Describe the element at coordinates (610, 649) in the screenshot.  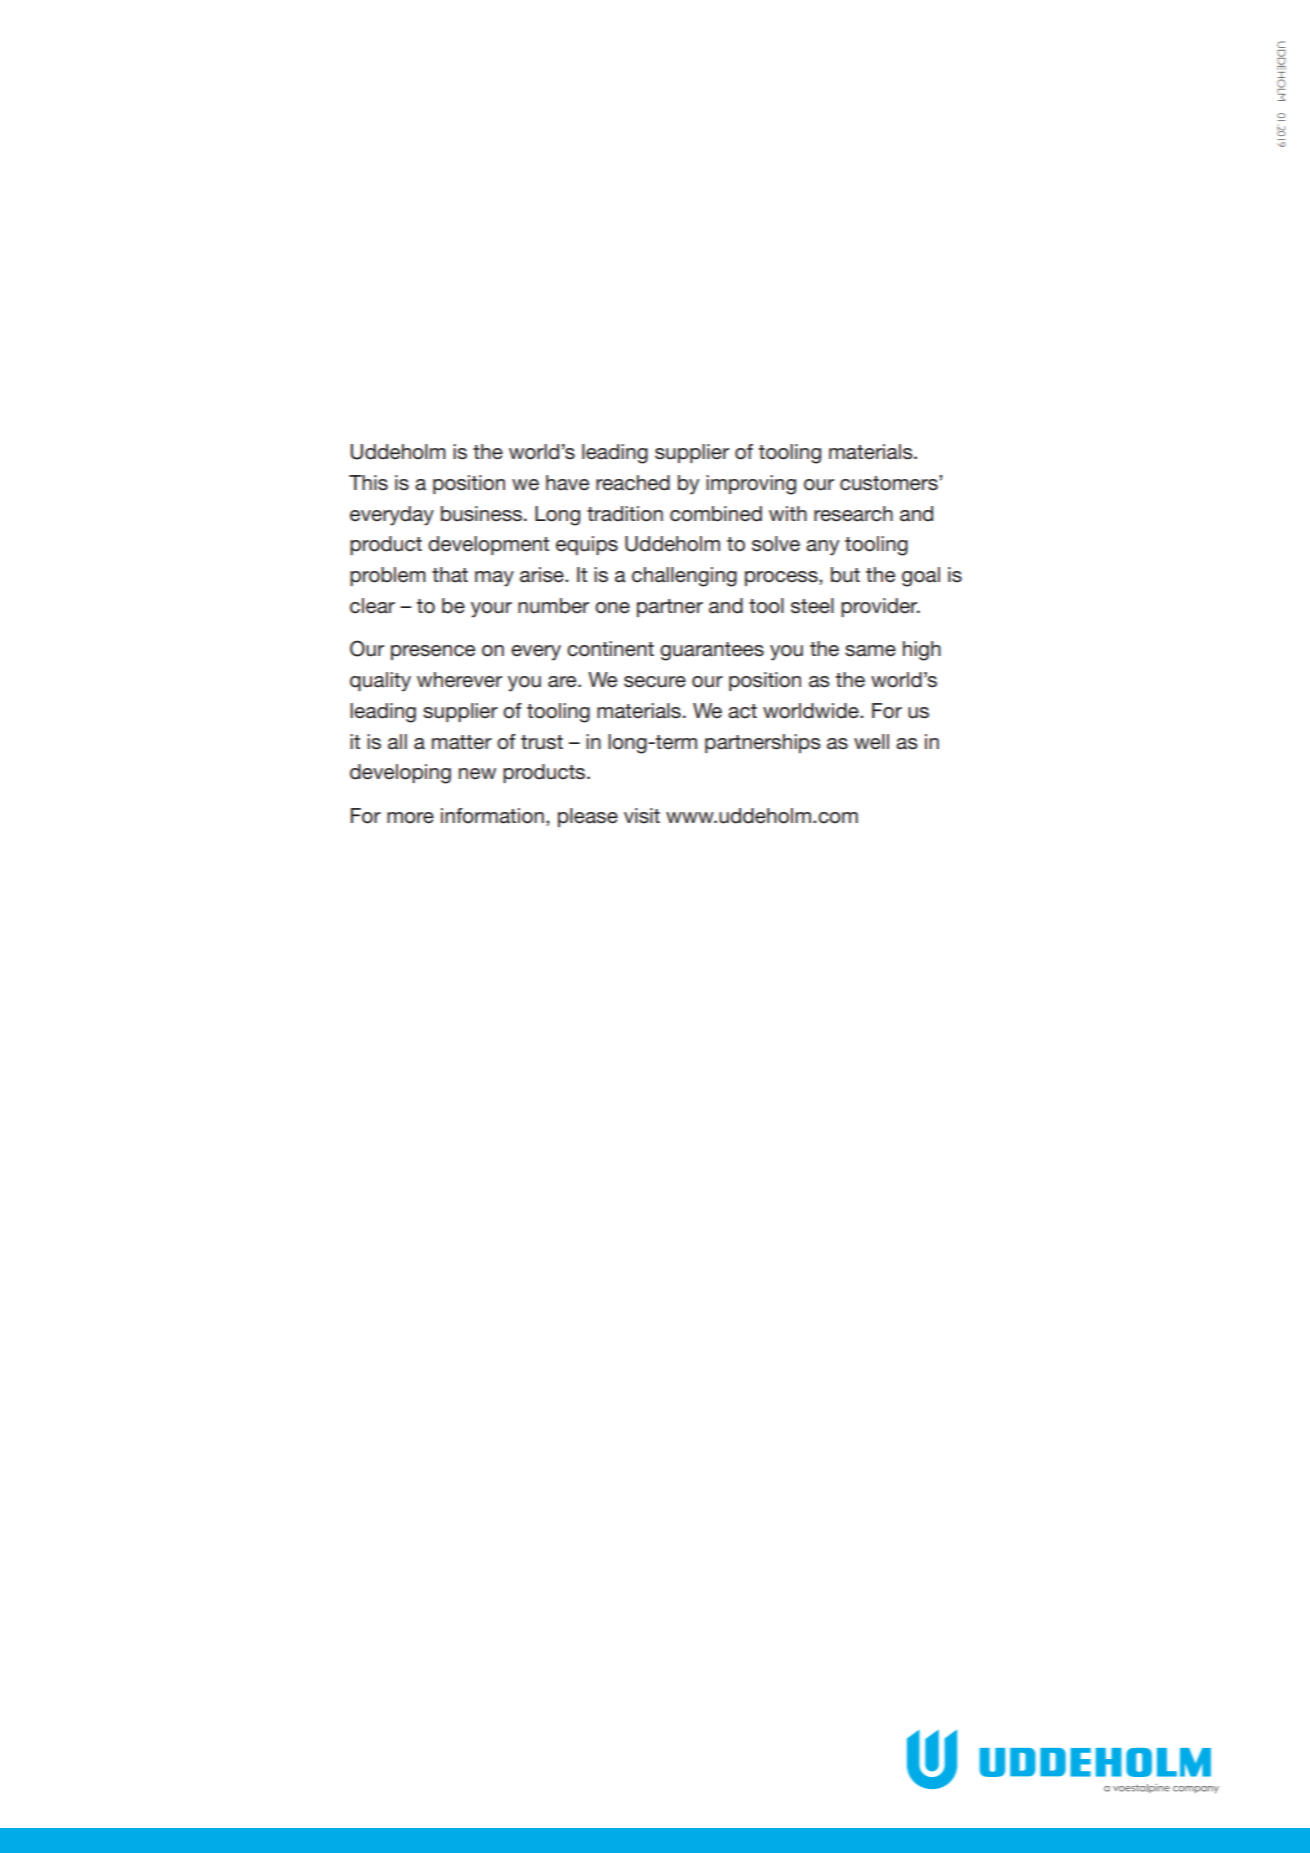
I see `continent` at that location.
